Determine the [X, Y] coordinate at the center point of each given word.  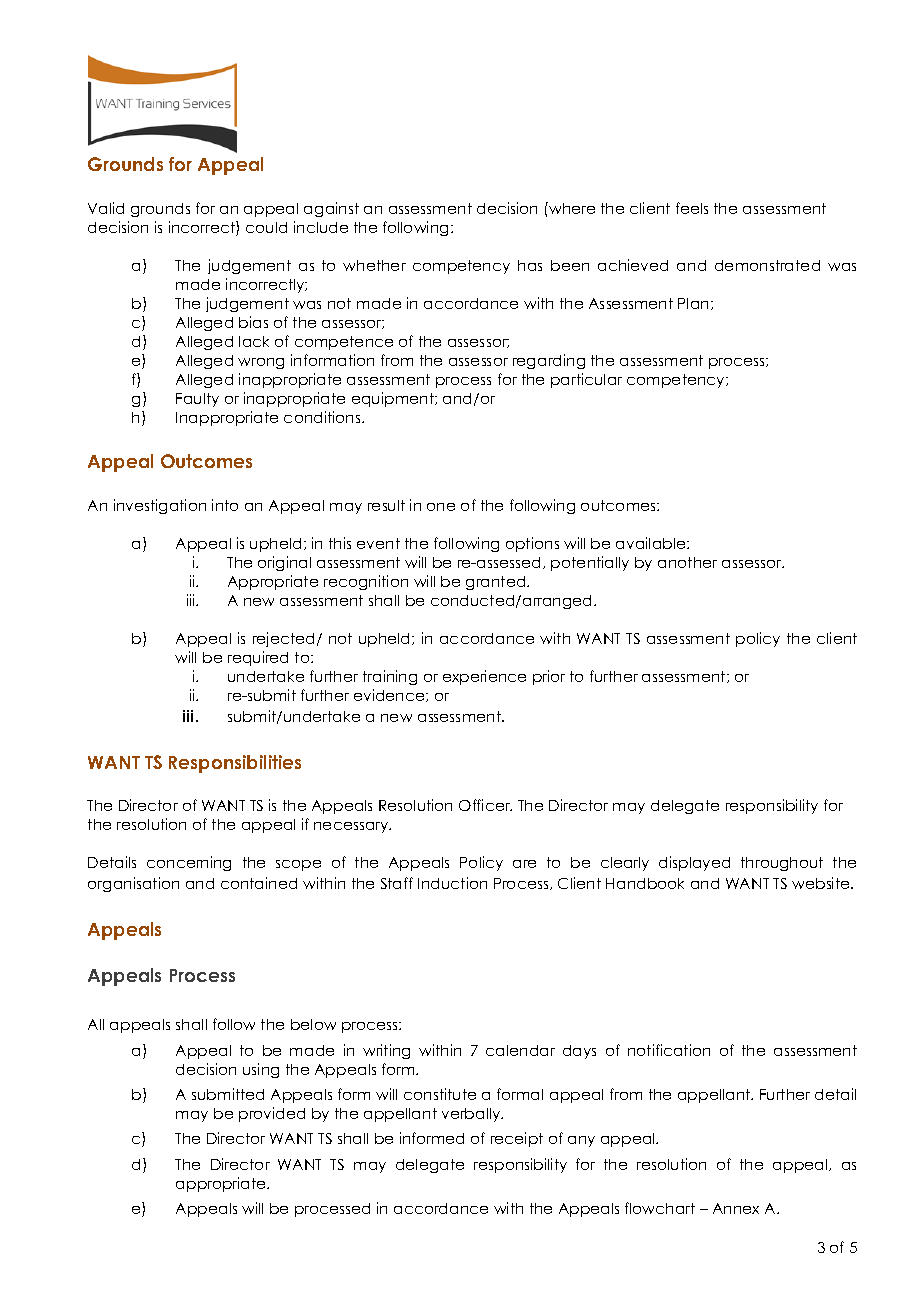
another [687, 562]
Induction [452, 883]
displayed [694, 863]
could [266, 227]
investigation [160, 506]
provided [272, 1114]
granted [497, 583]
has [530, 265]
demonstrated [767, 265]
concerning [189, 863]
